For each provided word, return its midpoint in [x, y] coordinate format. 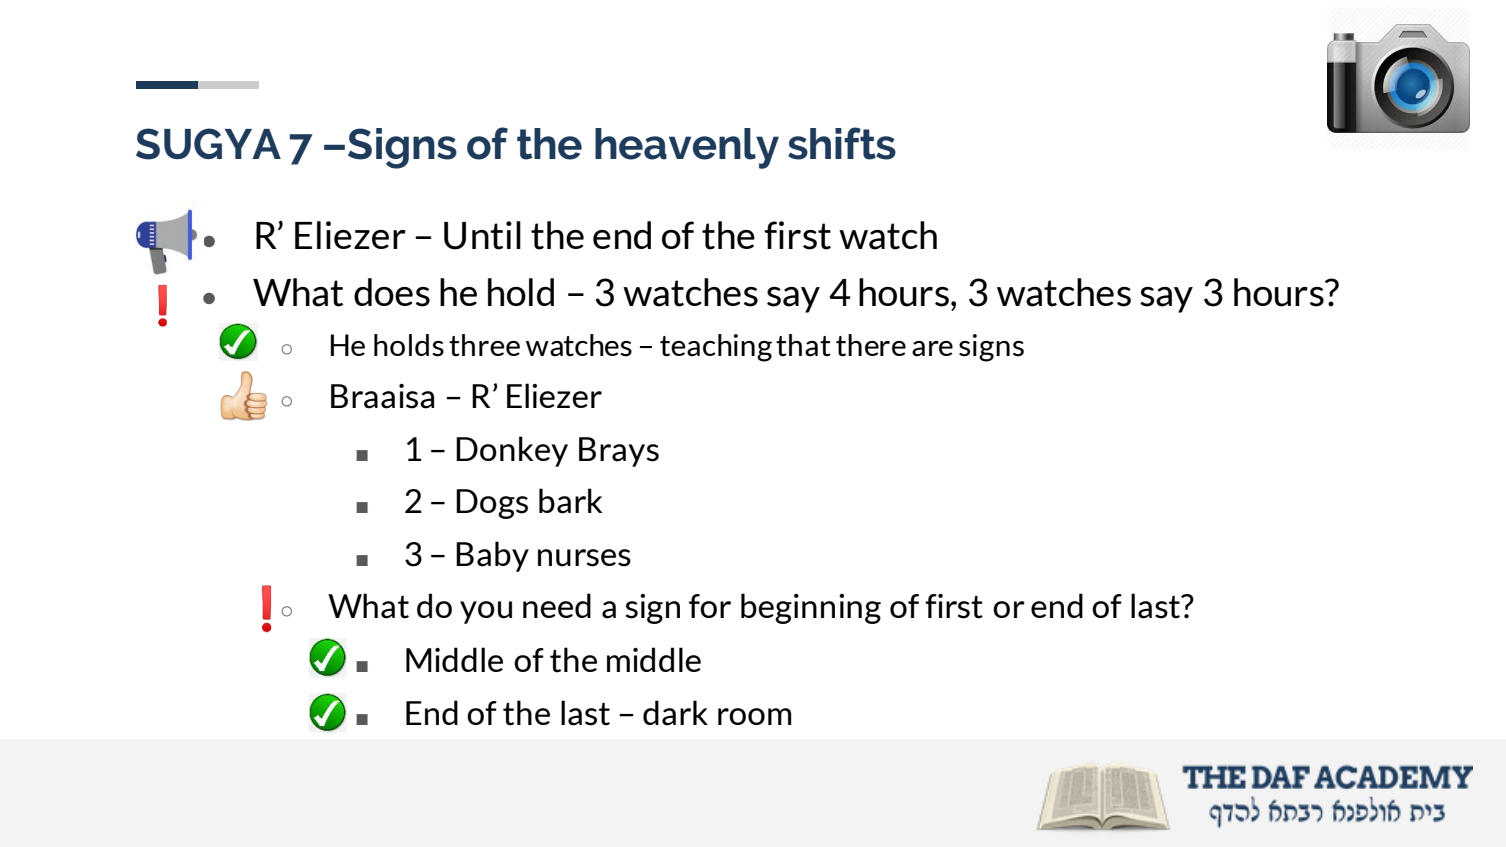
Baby [492, 556]
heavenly [687, 148]
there [871, 345]
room [754, 716]
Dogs [492, 504]
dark [675, 713]
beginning [811, 608]
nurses [584, 558]
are [932, 349]
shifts [842, 143]
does [392, 292]
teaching [716, 348]
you [486, 612]
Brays [619, 452]
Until [482, 235]
